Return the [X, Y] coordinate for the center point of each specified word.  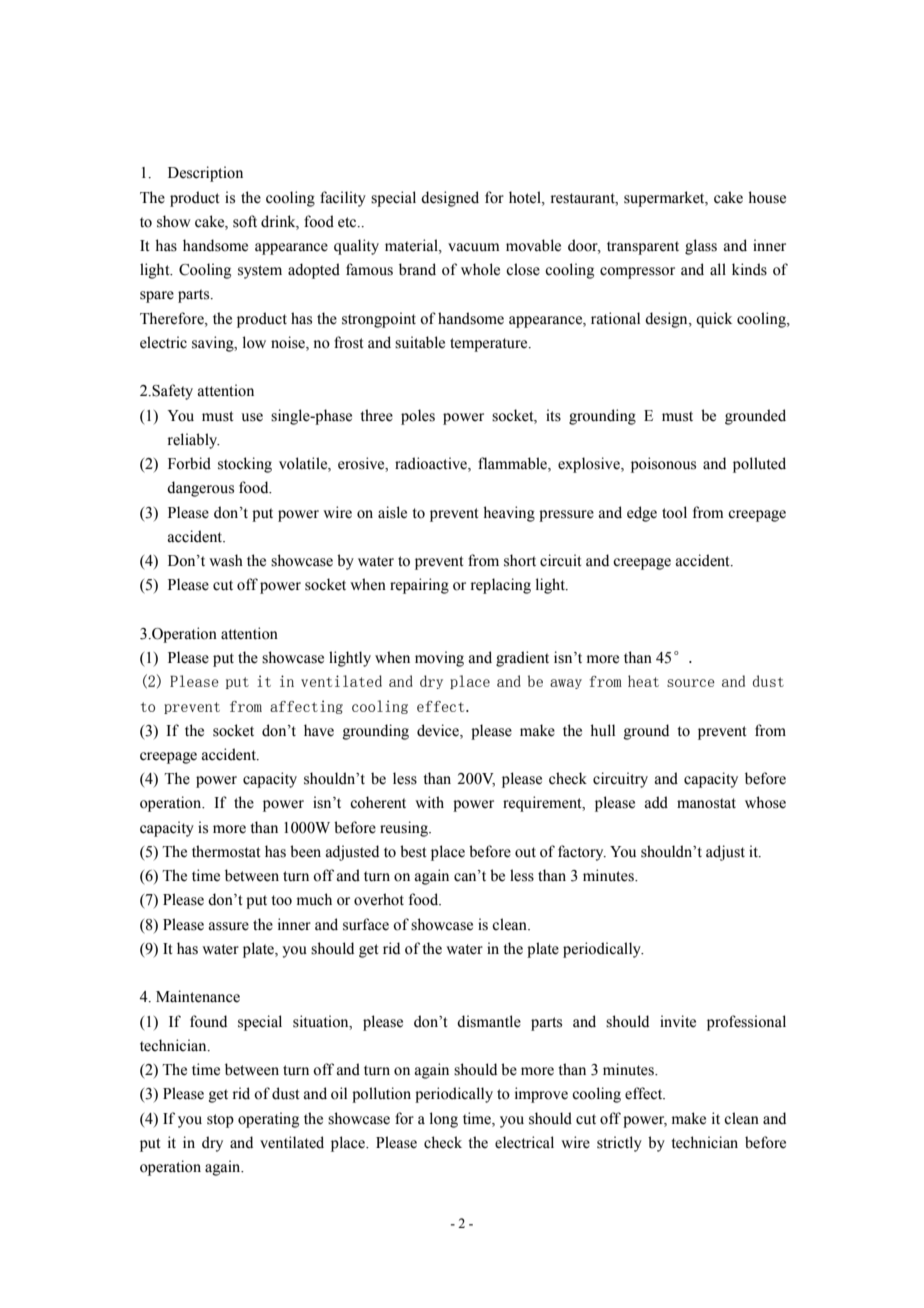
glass [701, 247]
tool [674, 512]
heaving [509, 514]
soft [245, 221]
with [429, 802]
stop [220, 1121]
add [656, 802]
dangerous [200, 489]
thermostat [226, 851]
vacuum [473, 247]
